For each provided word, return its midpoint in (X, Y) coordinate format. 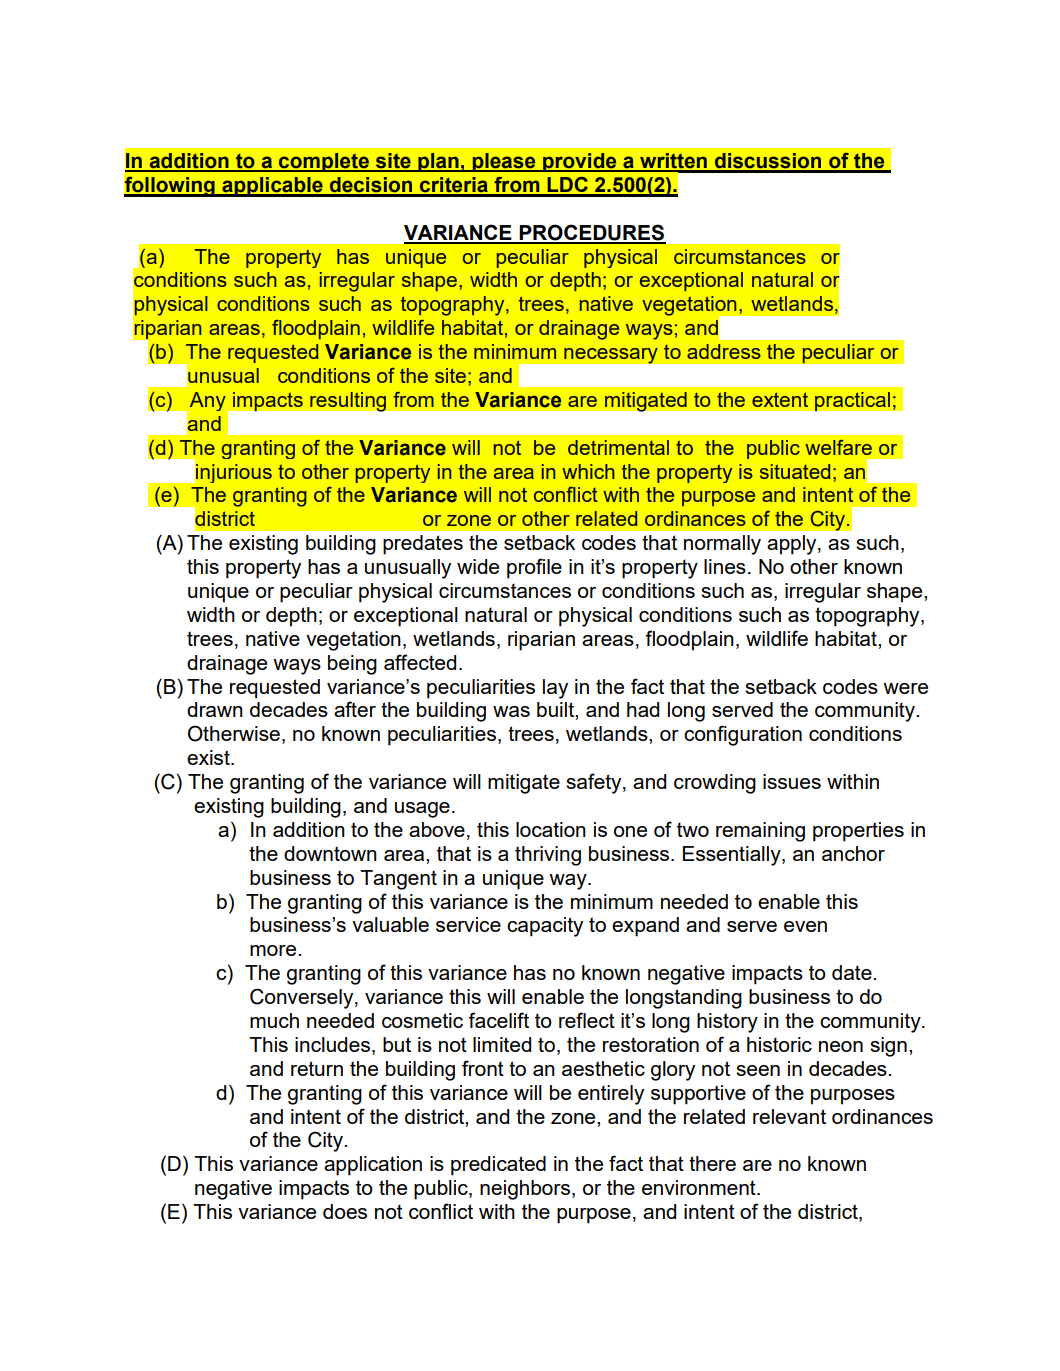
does (345, 1211)
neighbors (525, 1190)
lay (555, 689)
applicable (272, 187)
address (724, 351)
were (905, 688)
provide (580, 162)
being (352, 665)
